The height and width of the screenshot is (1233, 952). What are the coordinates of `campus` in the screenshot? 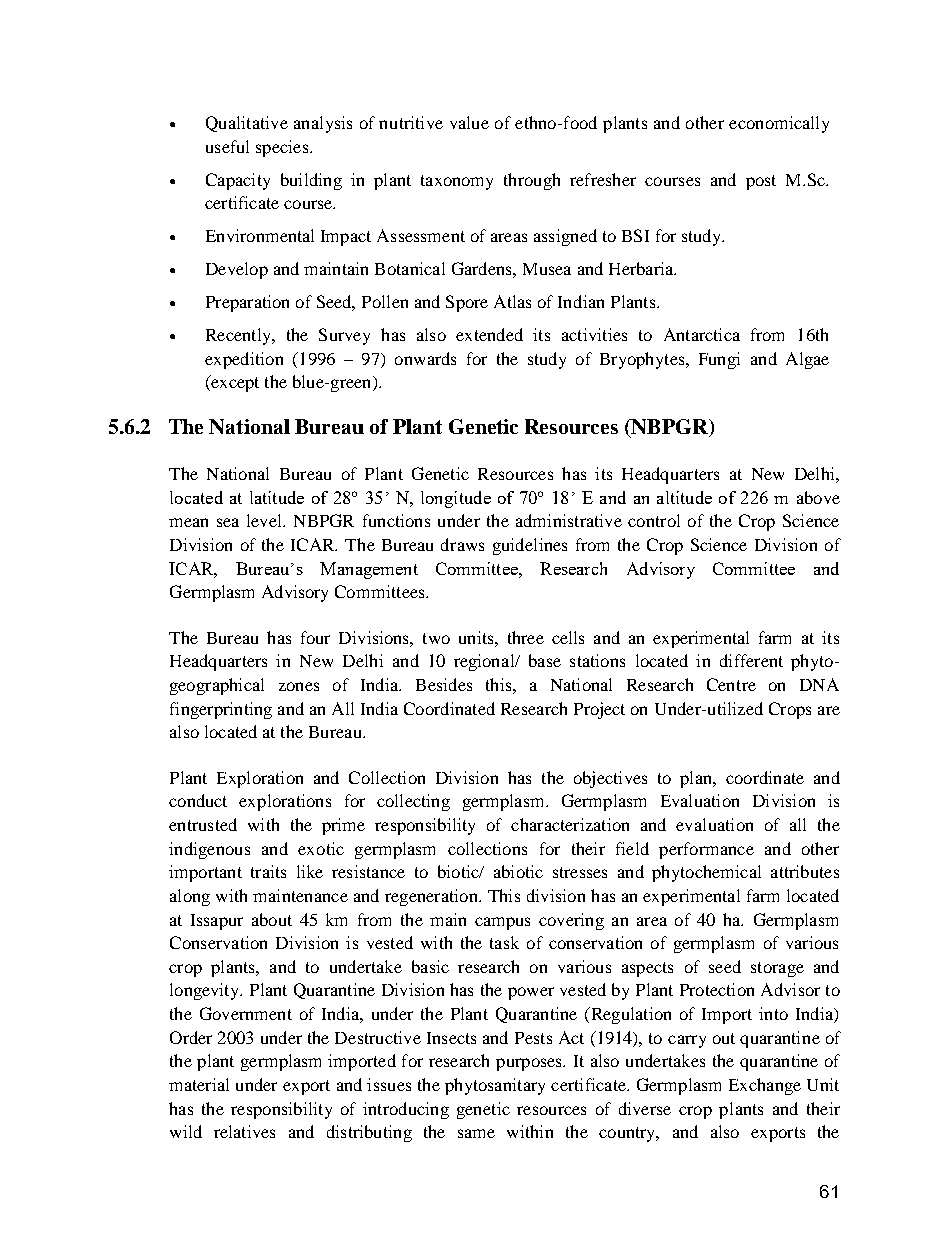 It's located at (502, 923).
